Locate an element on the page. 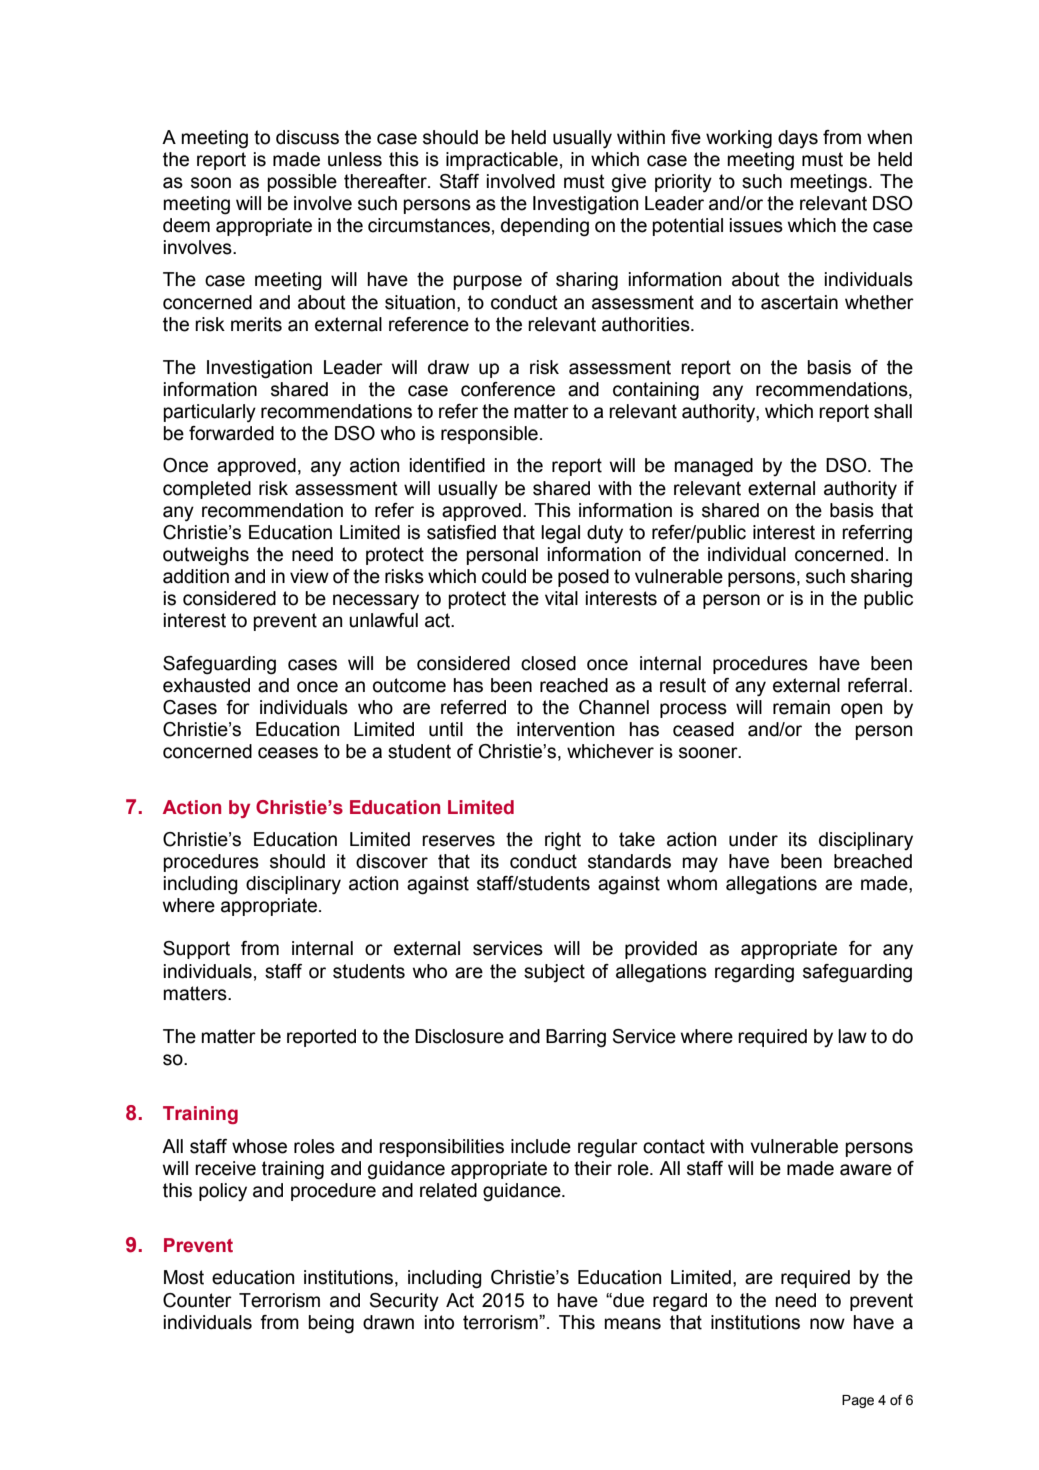  intervention is located at coordinates (565, 729).
